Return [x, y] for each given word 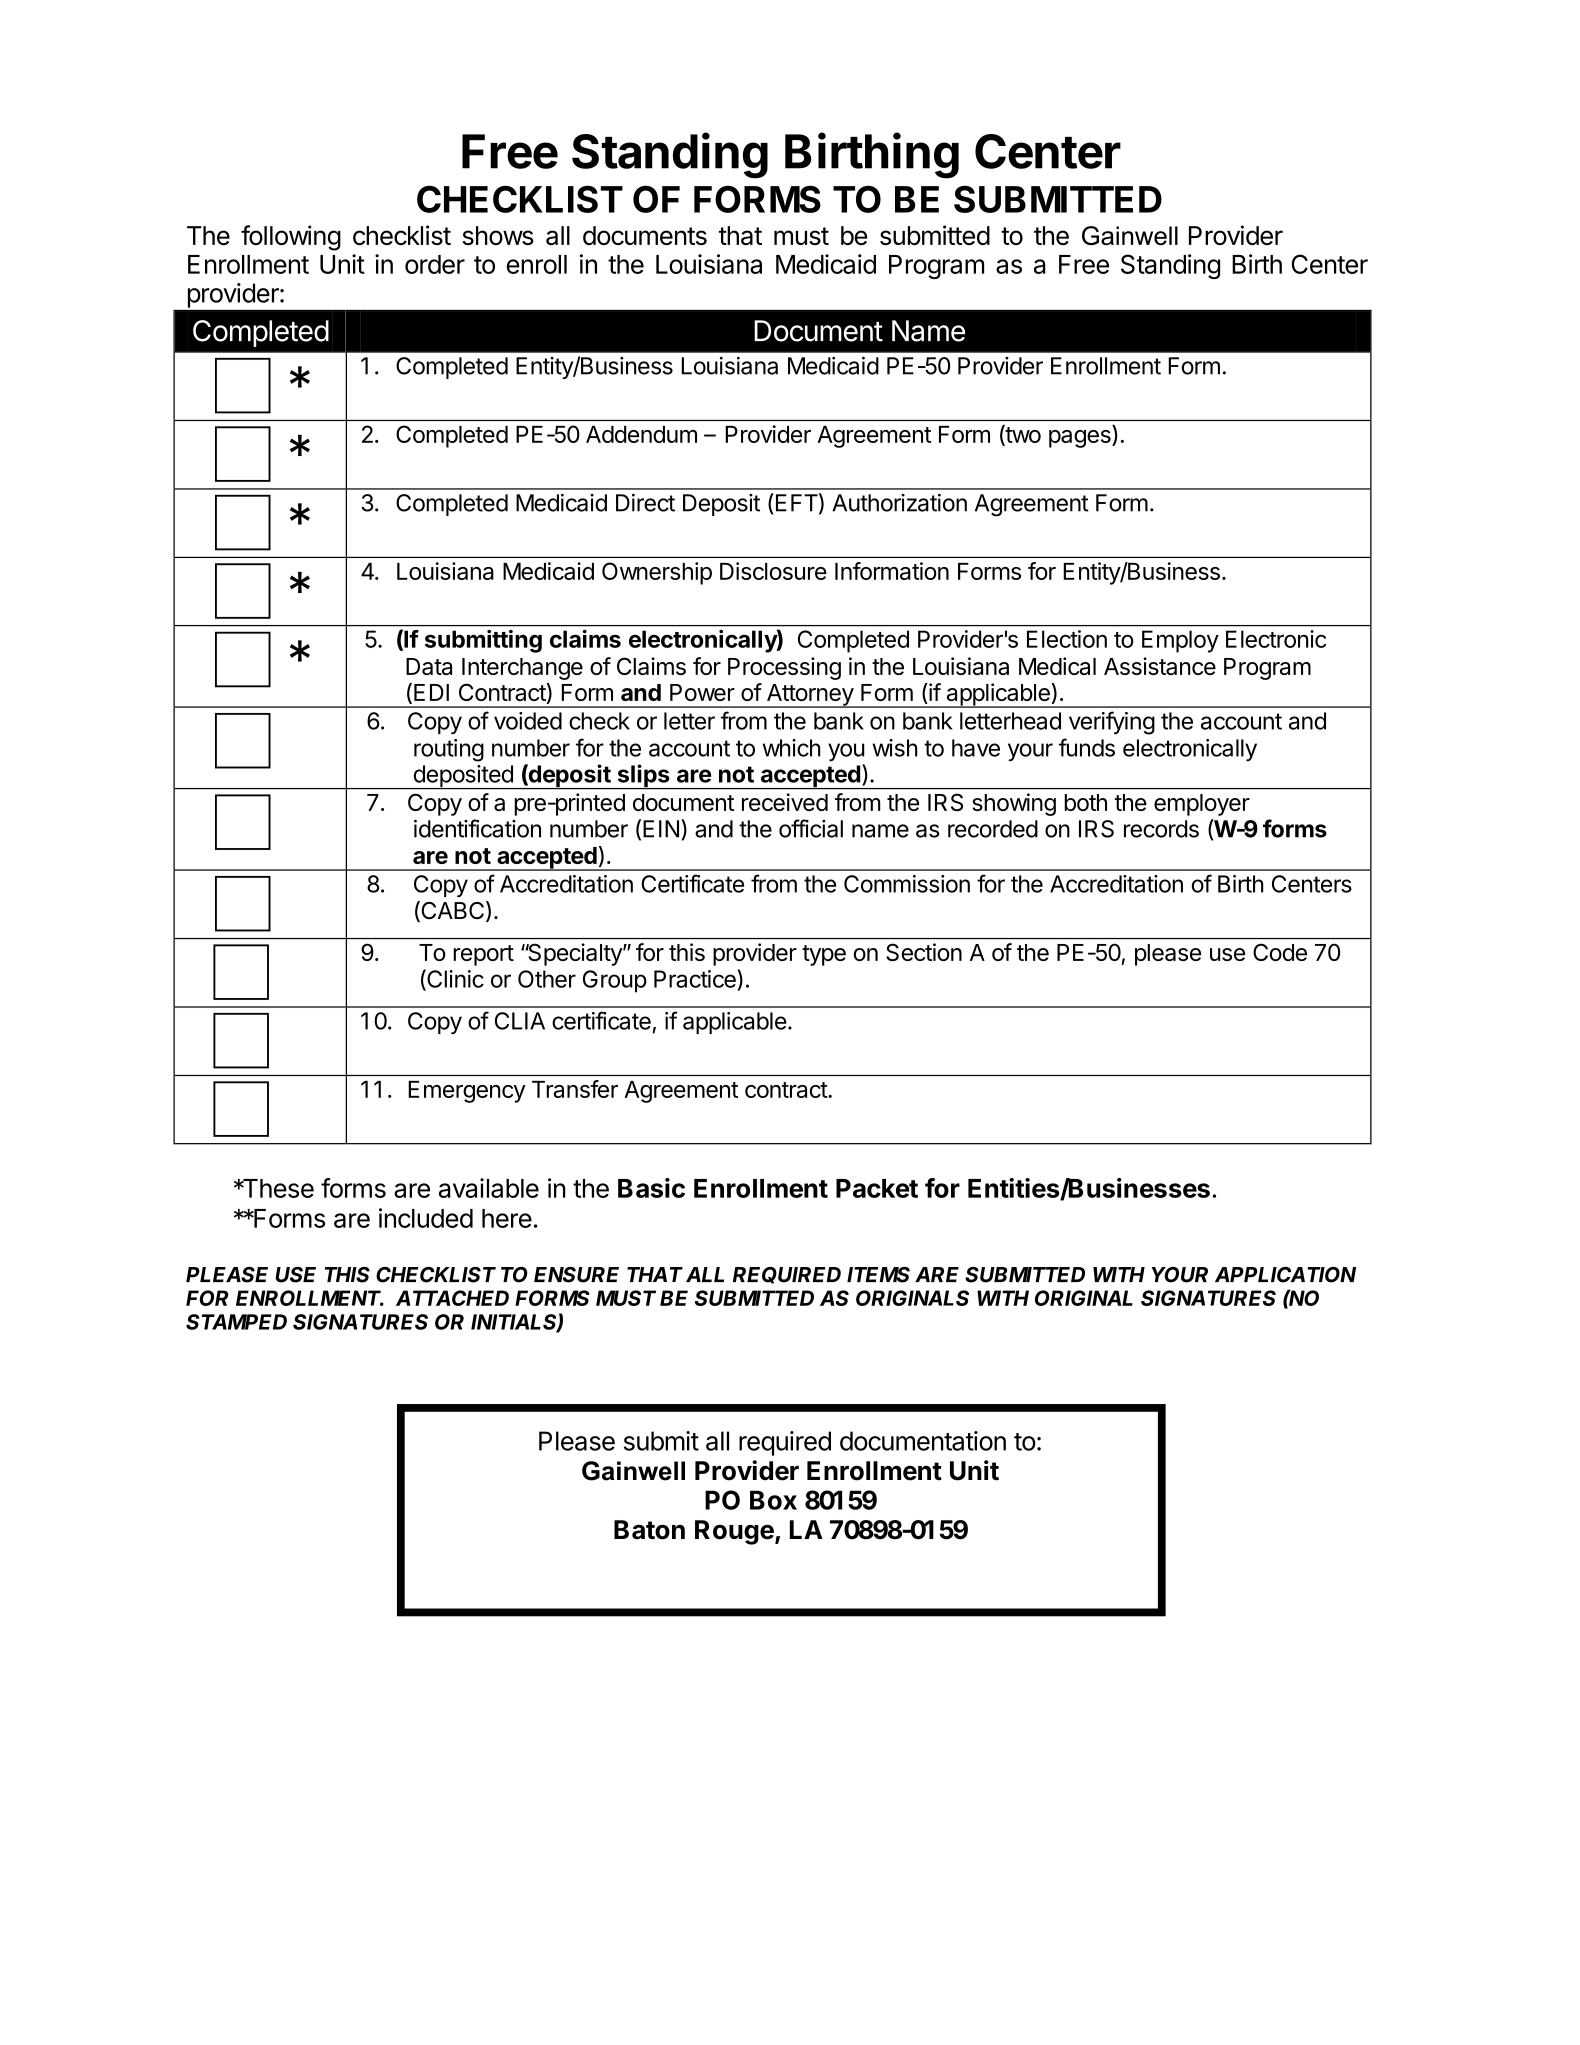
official [811, 828]
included [426, 1218]
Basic [651, 1188]
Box [773, 1500]
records [1161, 829]
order [435, 264]
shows [498, 235]
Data [429, 666]
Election [1067, 639]
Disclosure [773, 571]
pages [1081, 439]
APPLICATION [1285, 1275]
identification [477, 828]
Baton [649, 1530]
